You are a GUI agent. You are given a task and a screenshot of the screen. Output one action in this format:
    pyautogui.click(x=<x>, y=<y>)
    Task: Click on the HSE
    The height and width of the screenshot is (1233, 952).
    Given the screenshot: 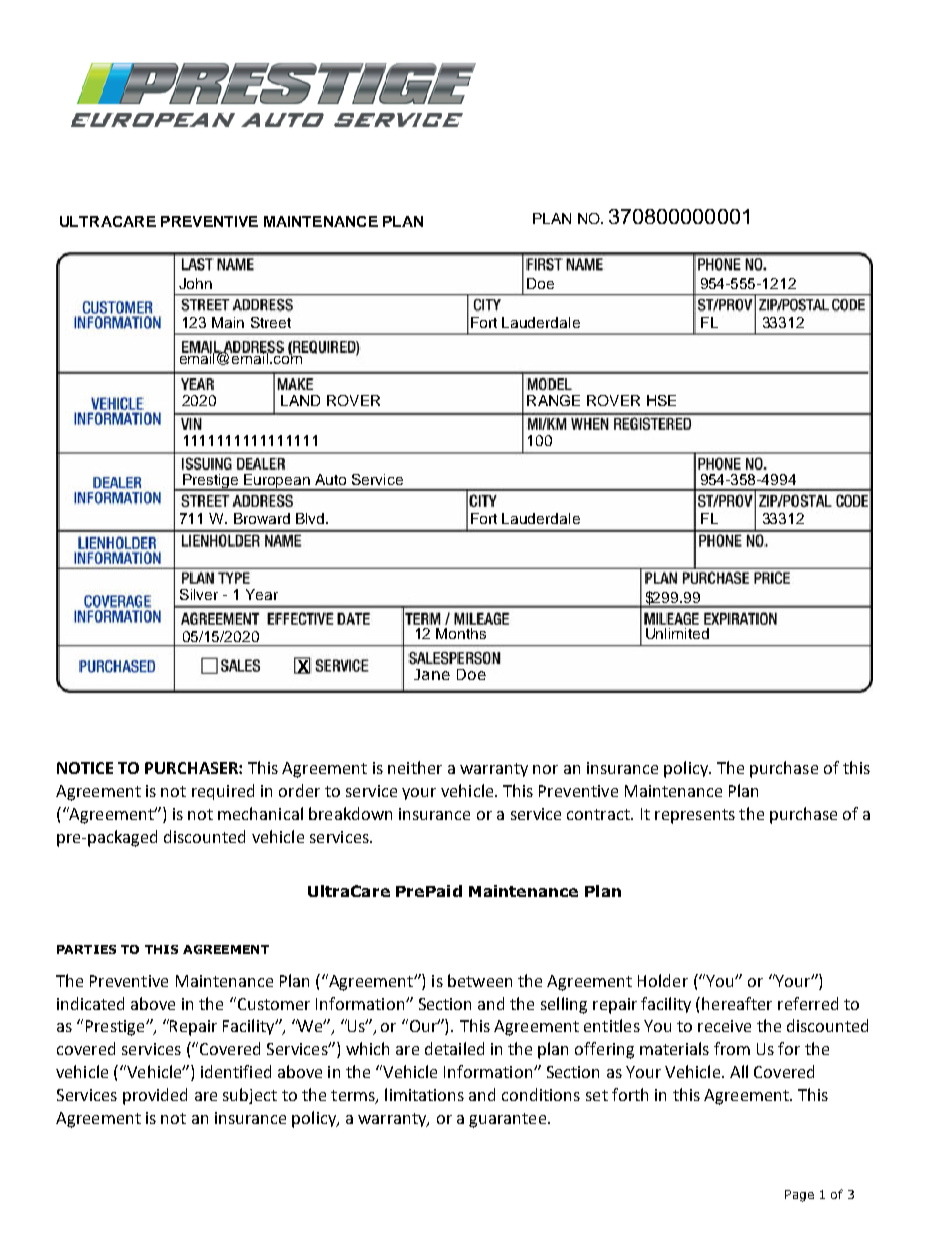 What is the action you would take?
    pyautogui.click(x=661, y=400)
